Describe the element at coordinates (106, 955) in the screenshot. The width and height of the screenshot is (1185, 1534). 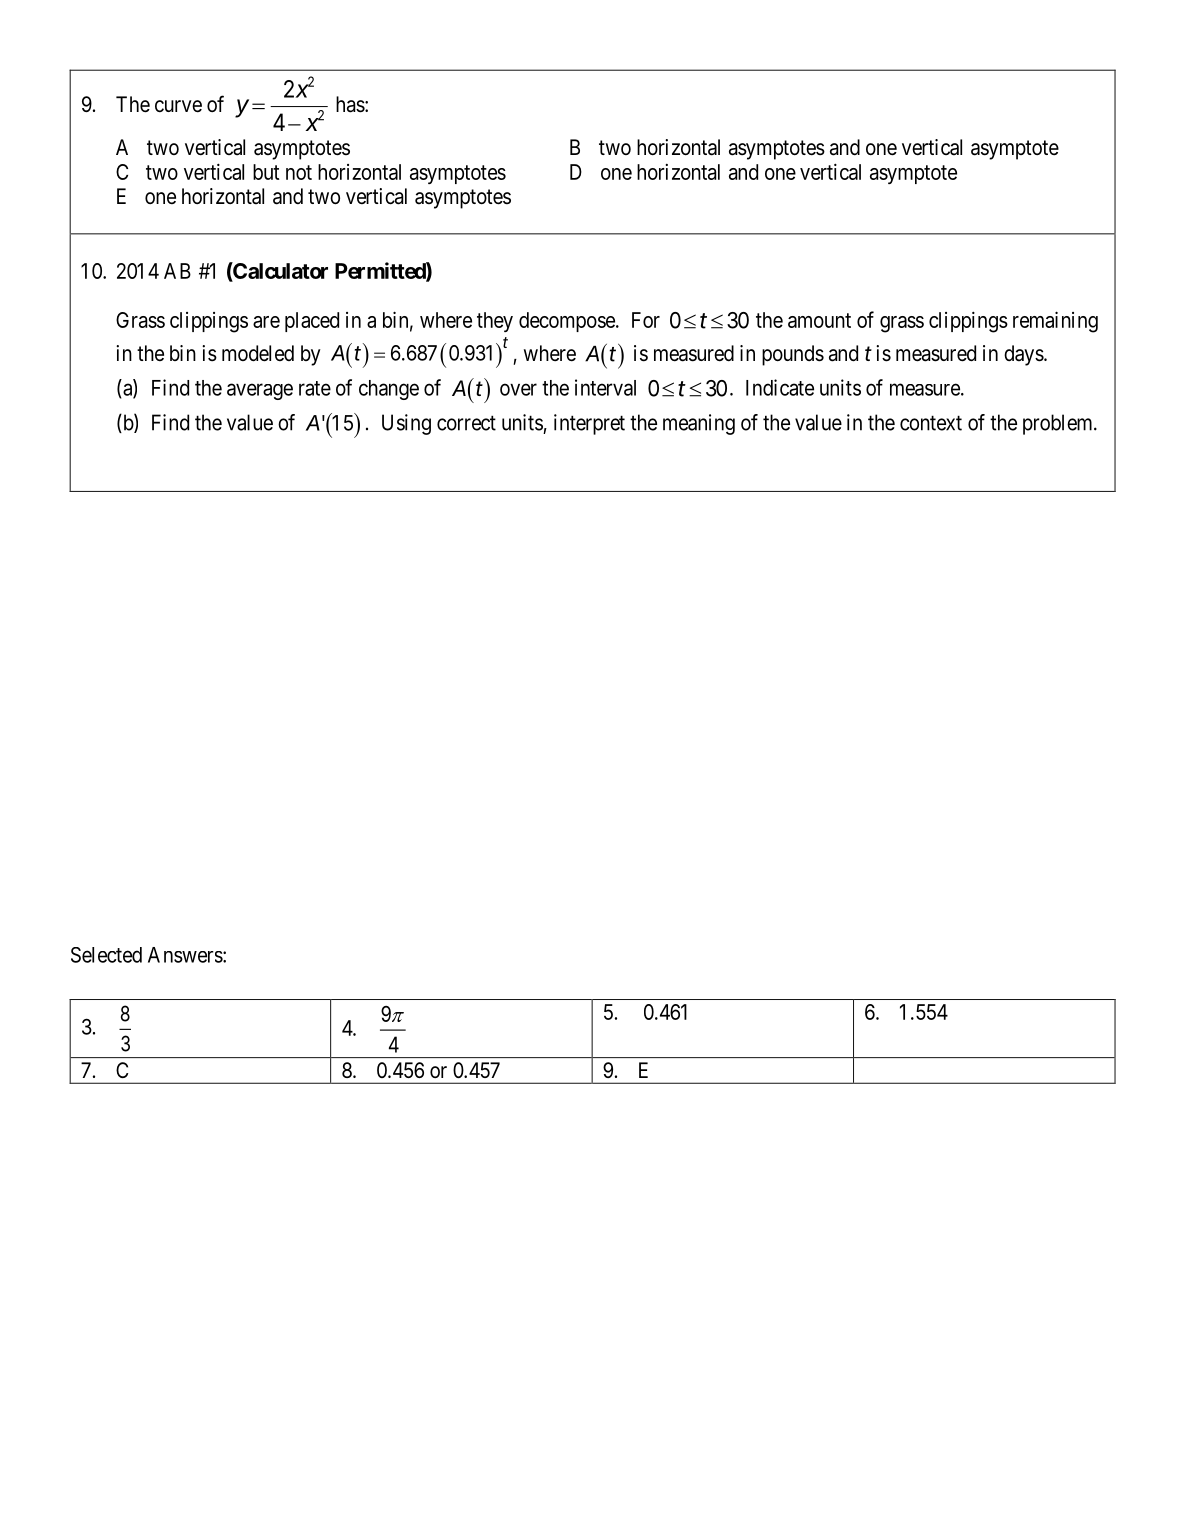
I see `Selected` at that location.
